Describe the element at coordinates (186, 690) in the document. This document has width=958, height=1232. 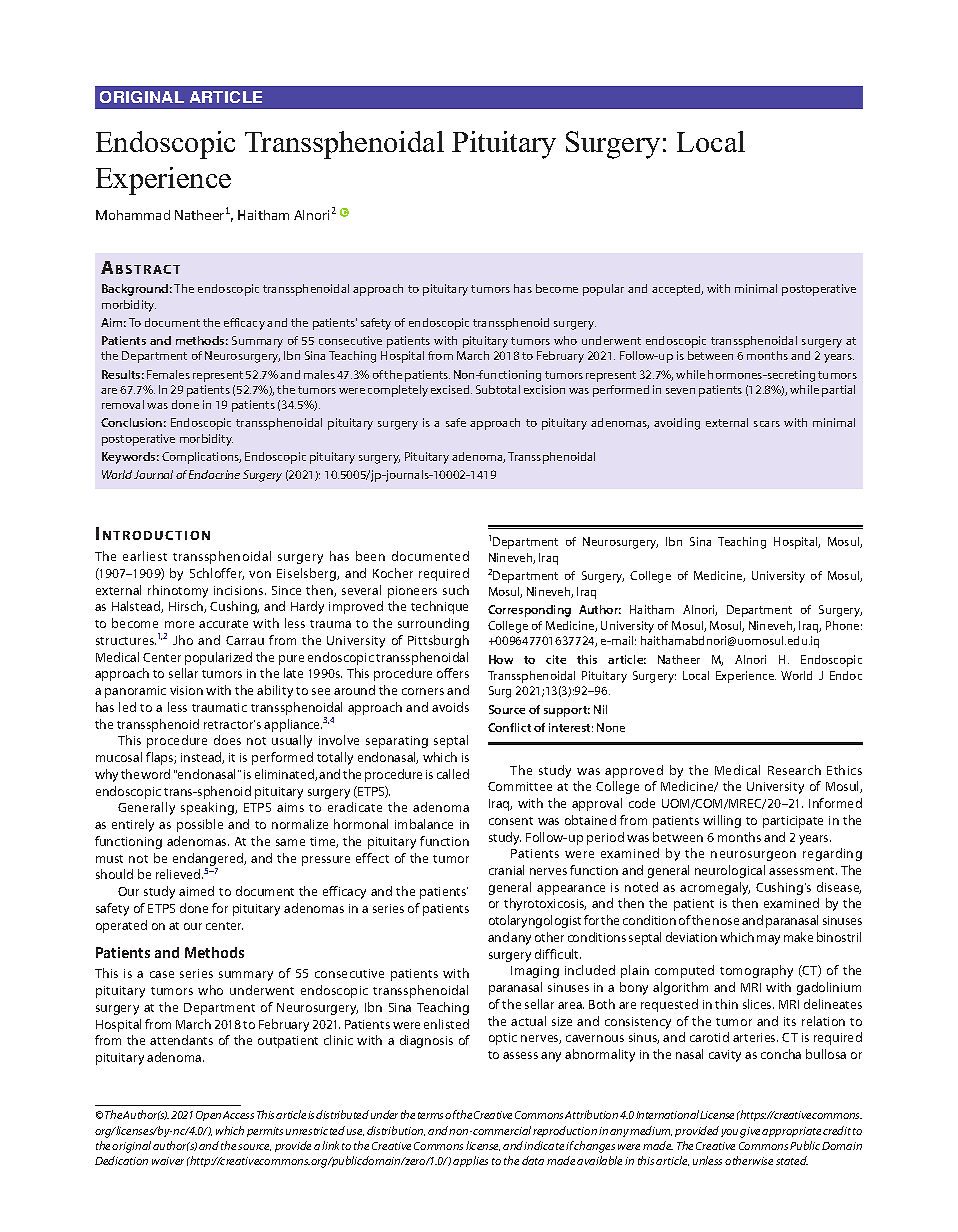
I see `vision` at that location.
